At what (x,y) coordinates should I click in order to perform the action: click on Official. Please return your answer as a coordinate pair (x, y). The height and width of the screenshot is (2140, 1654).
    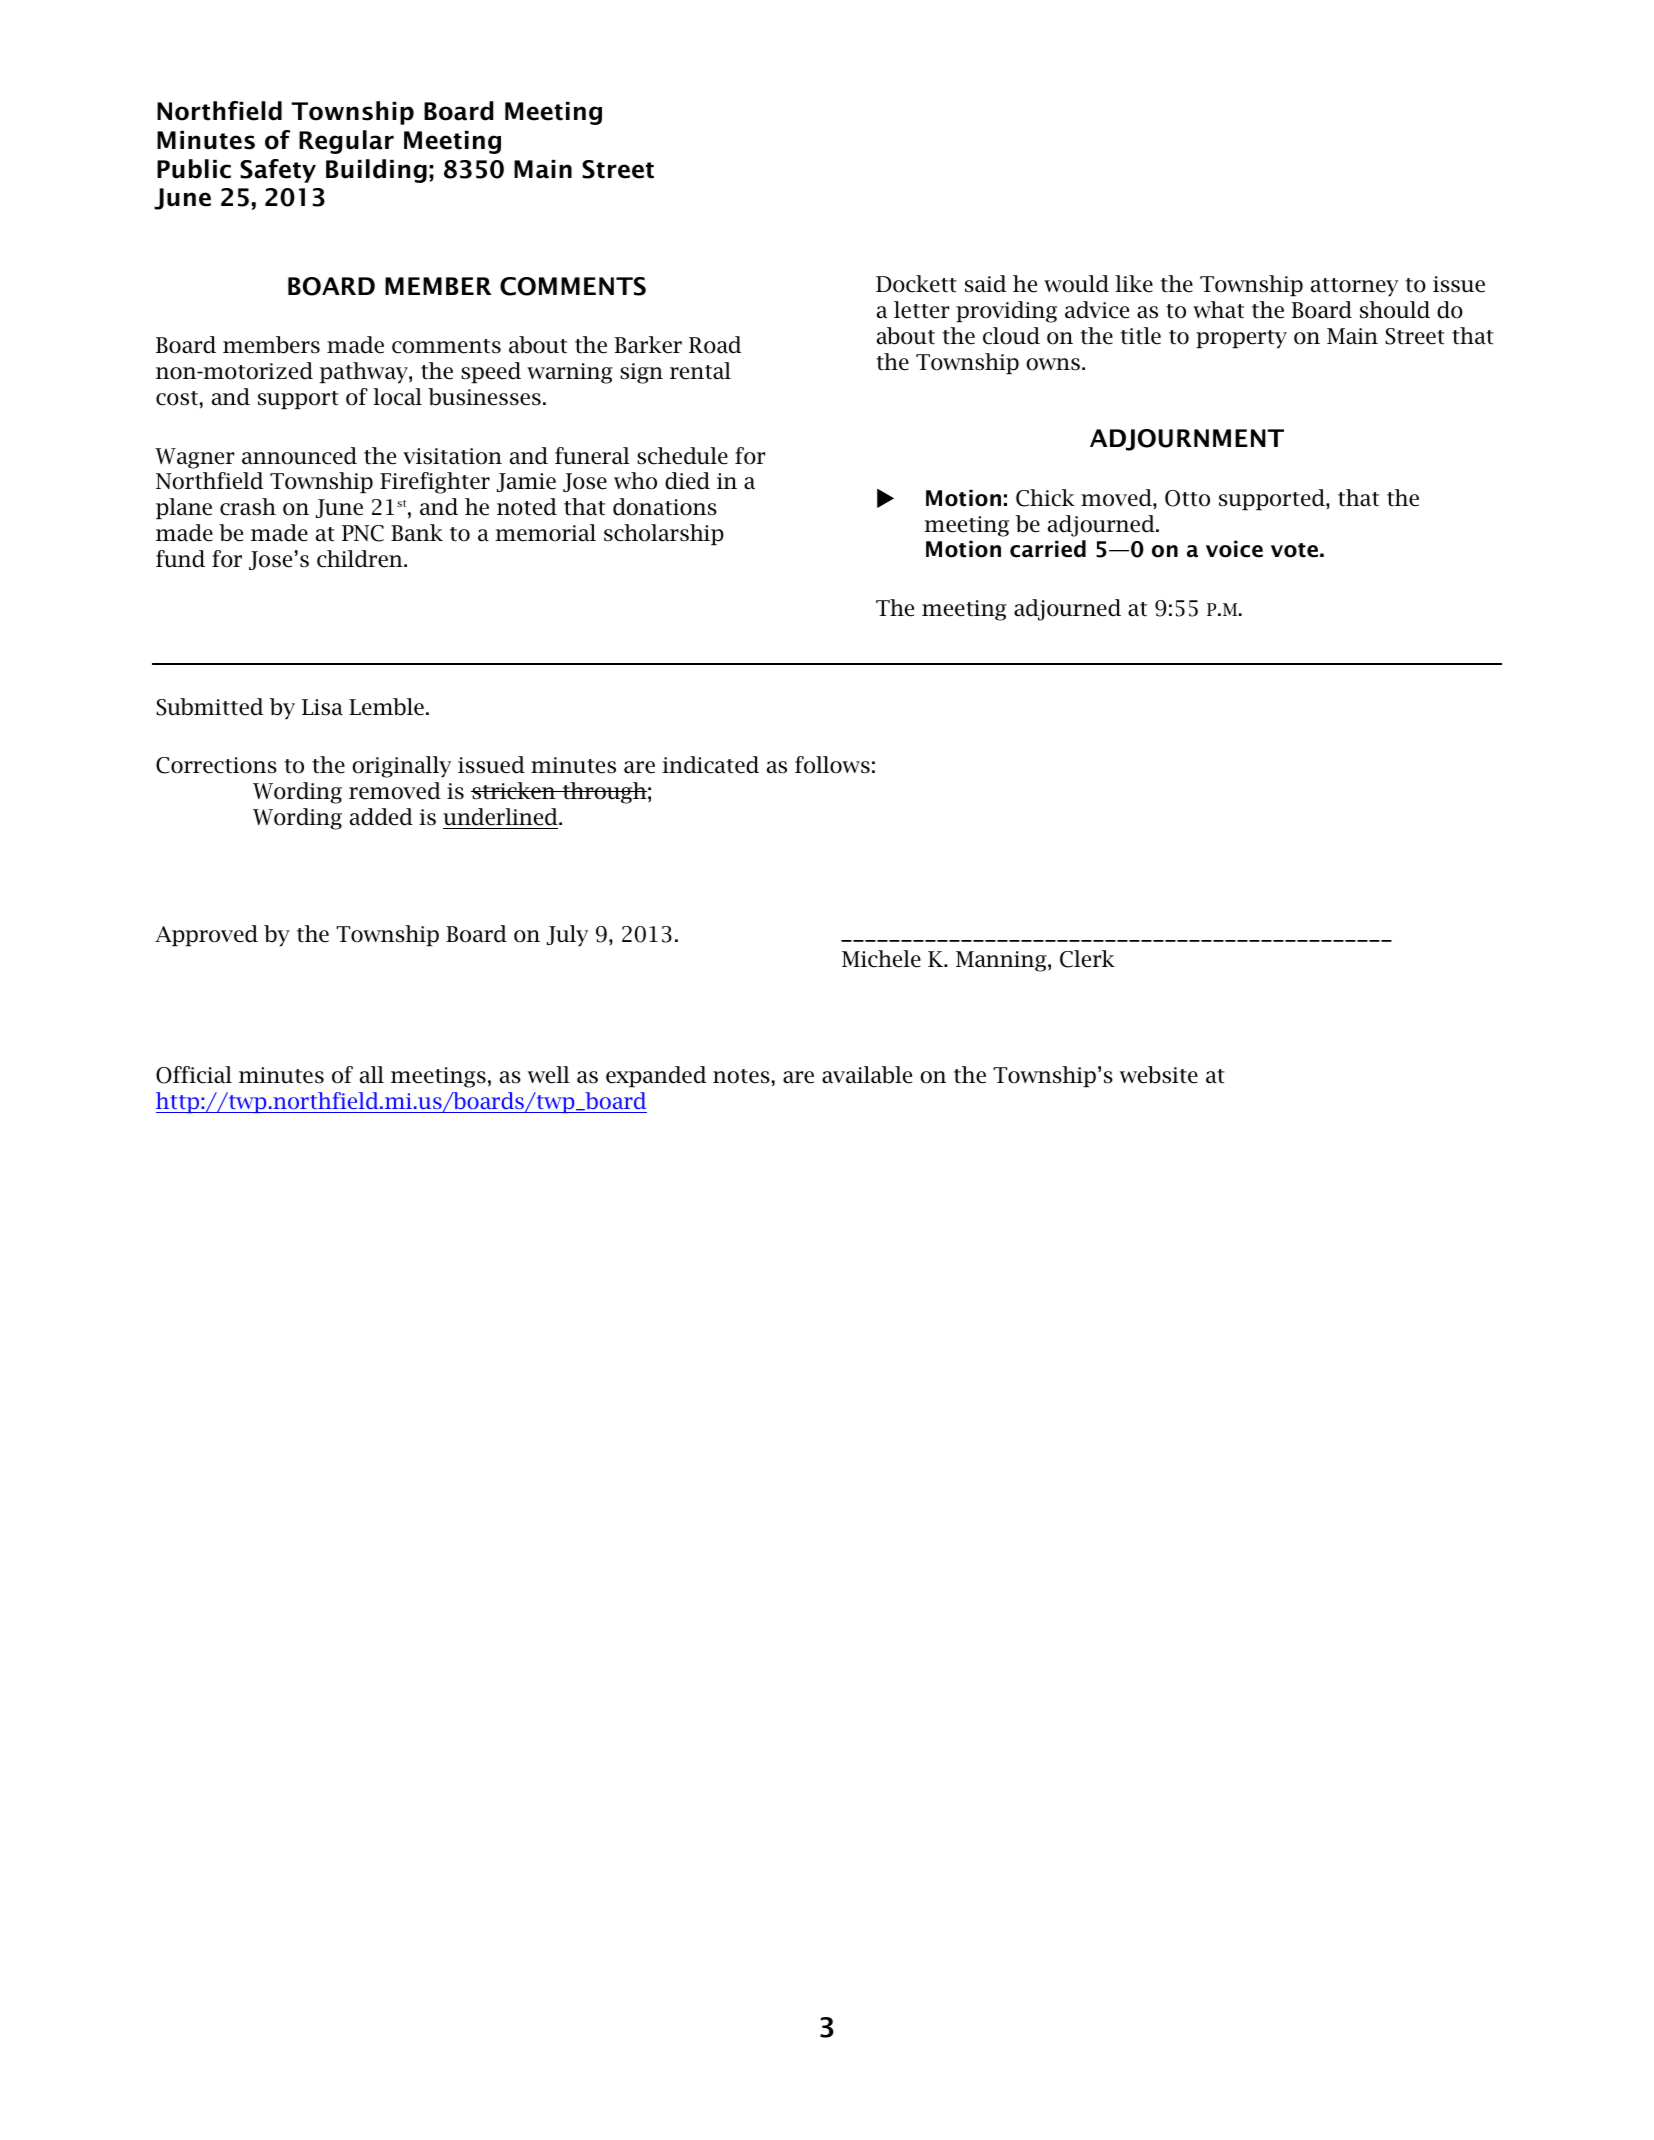
    Looking at the image, I should click on (194, 1075).
